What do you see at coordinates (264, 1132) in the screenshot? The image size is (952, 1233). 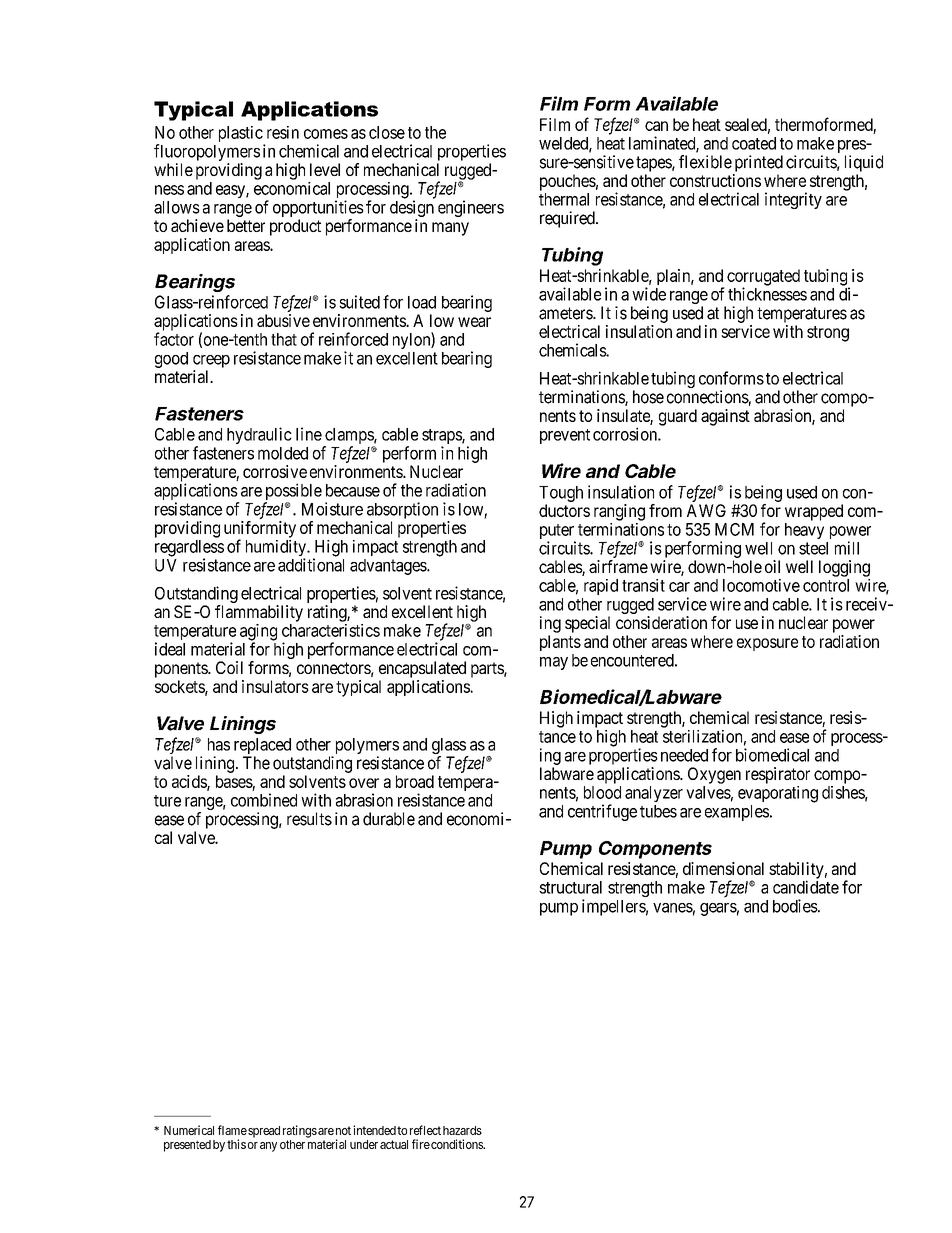 I see `spread` at bounding box center [264, 1132].
